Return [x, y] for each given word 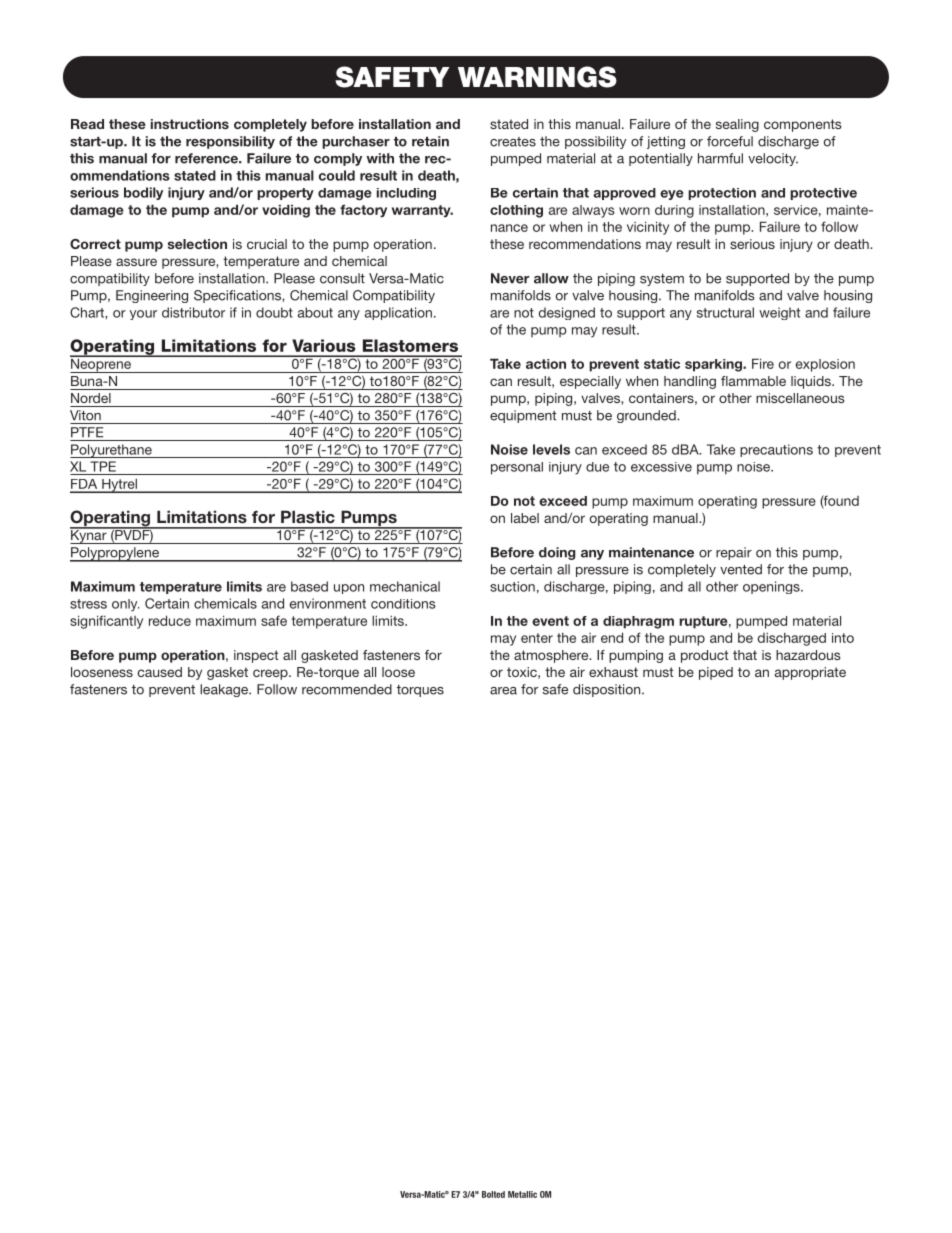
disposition [608, 690]
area [503, 691]
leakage [225, 690]
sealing [737, 125]
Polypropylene [115, 554]
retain [430, 141]
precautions [776, 450]
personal [517, 468]
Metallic [522, 1194]
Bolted [493, 1194]
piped [716, 673]
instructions [190, 124]
